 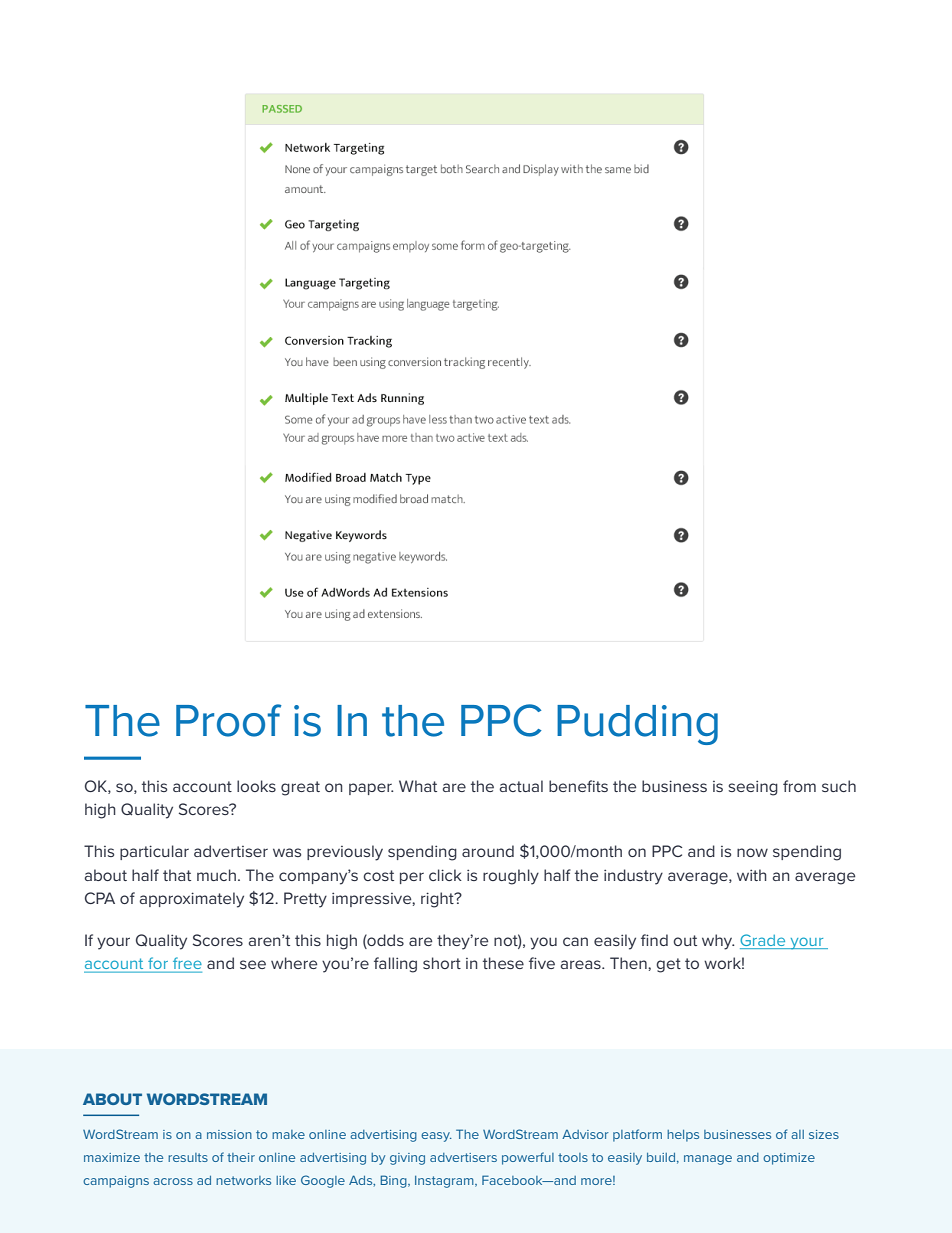 What do you see at coordinates (229, 720) in the page?
I see `Proof` at bounding box center [229, 720].
